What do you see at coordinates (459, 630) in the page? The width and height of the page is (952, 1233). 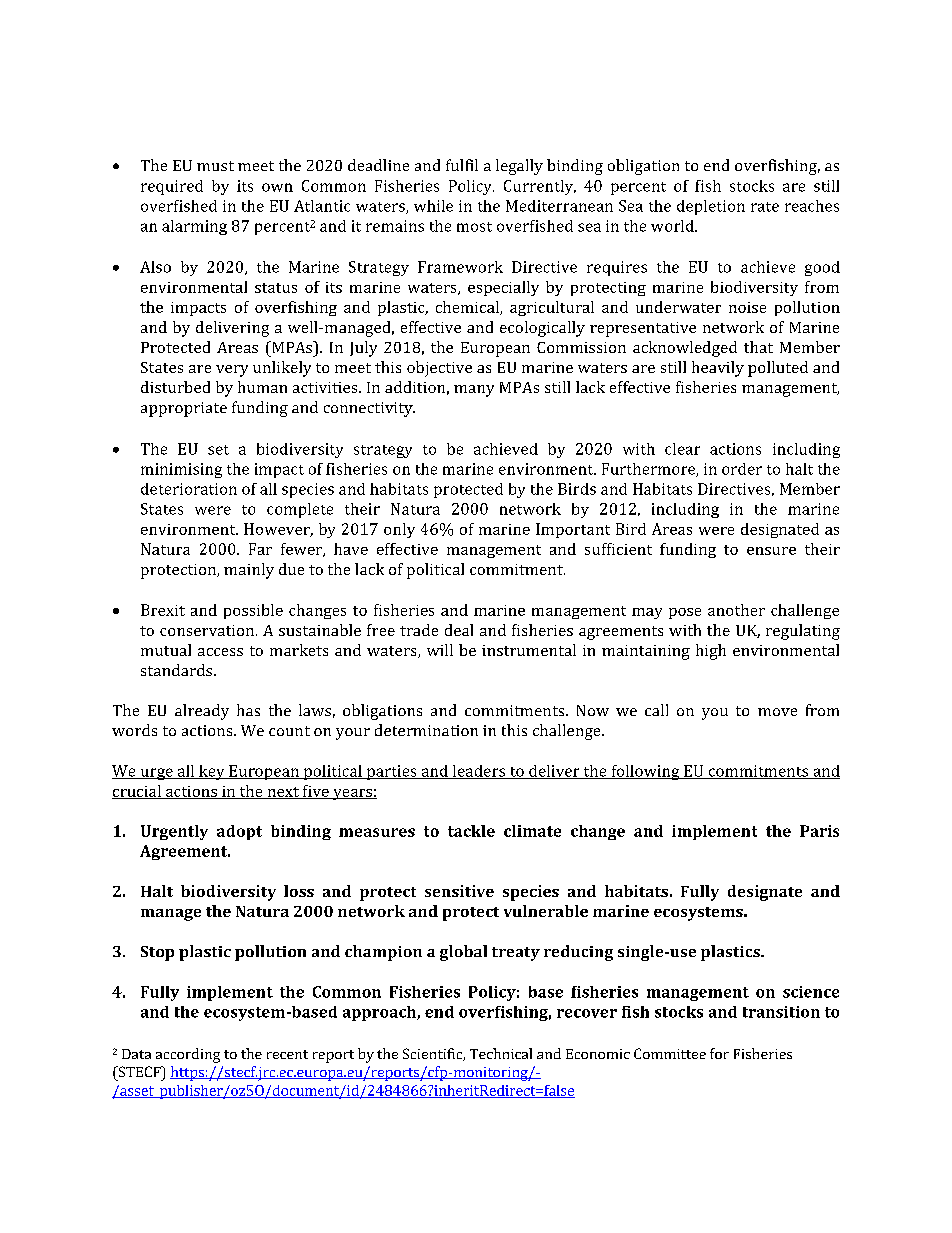 I see `deal` at bounding box center [459, 630].
